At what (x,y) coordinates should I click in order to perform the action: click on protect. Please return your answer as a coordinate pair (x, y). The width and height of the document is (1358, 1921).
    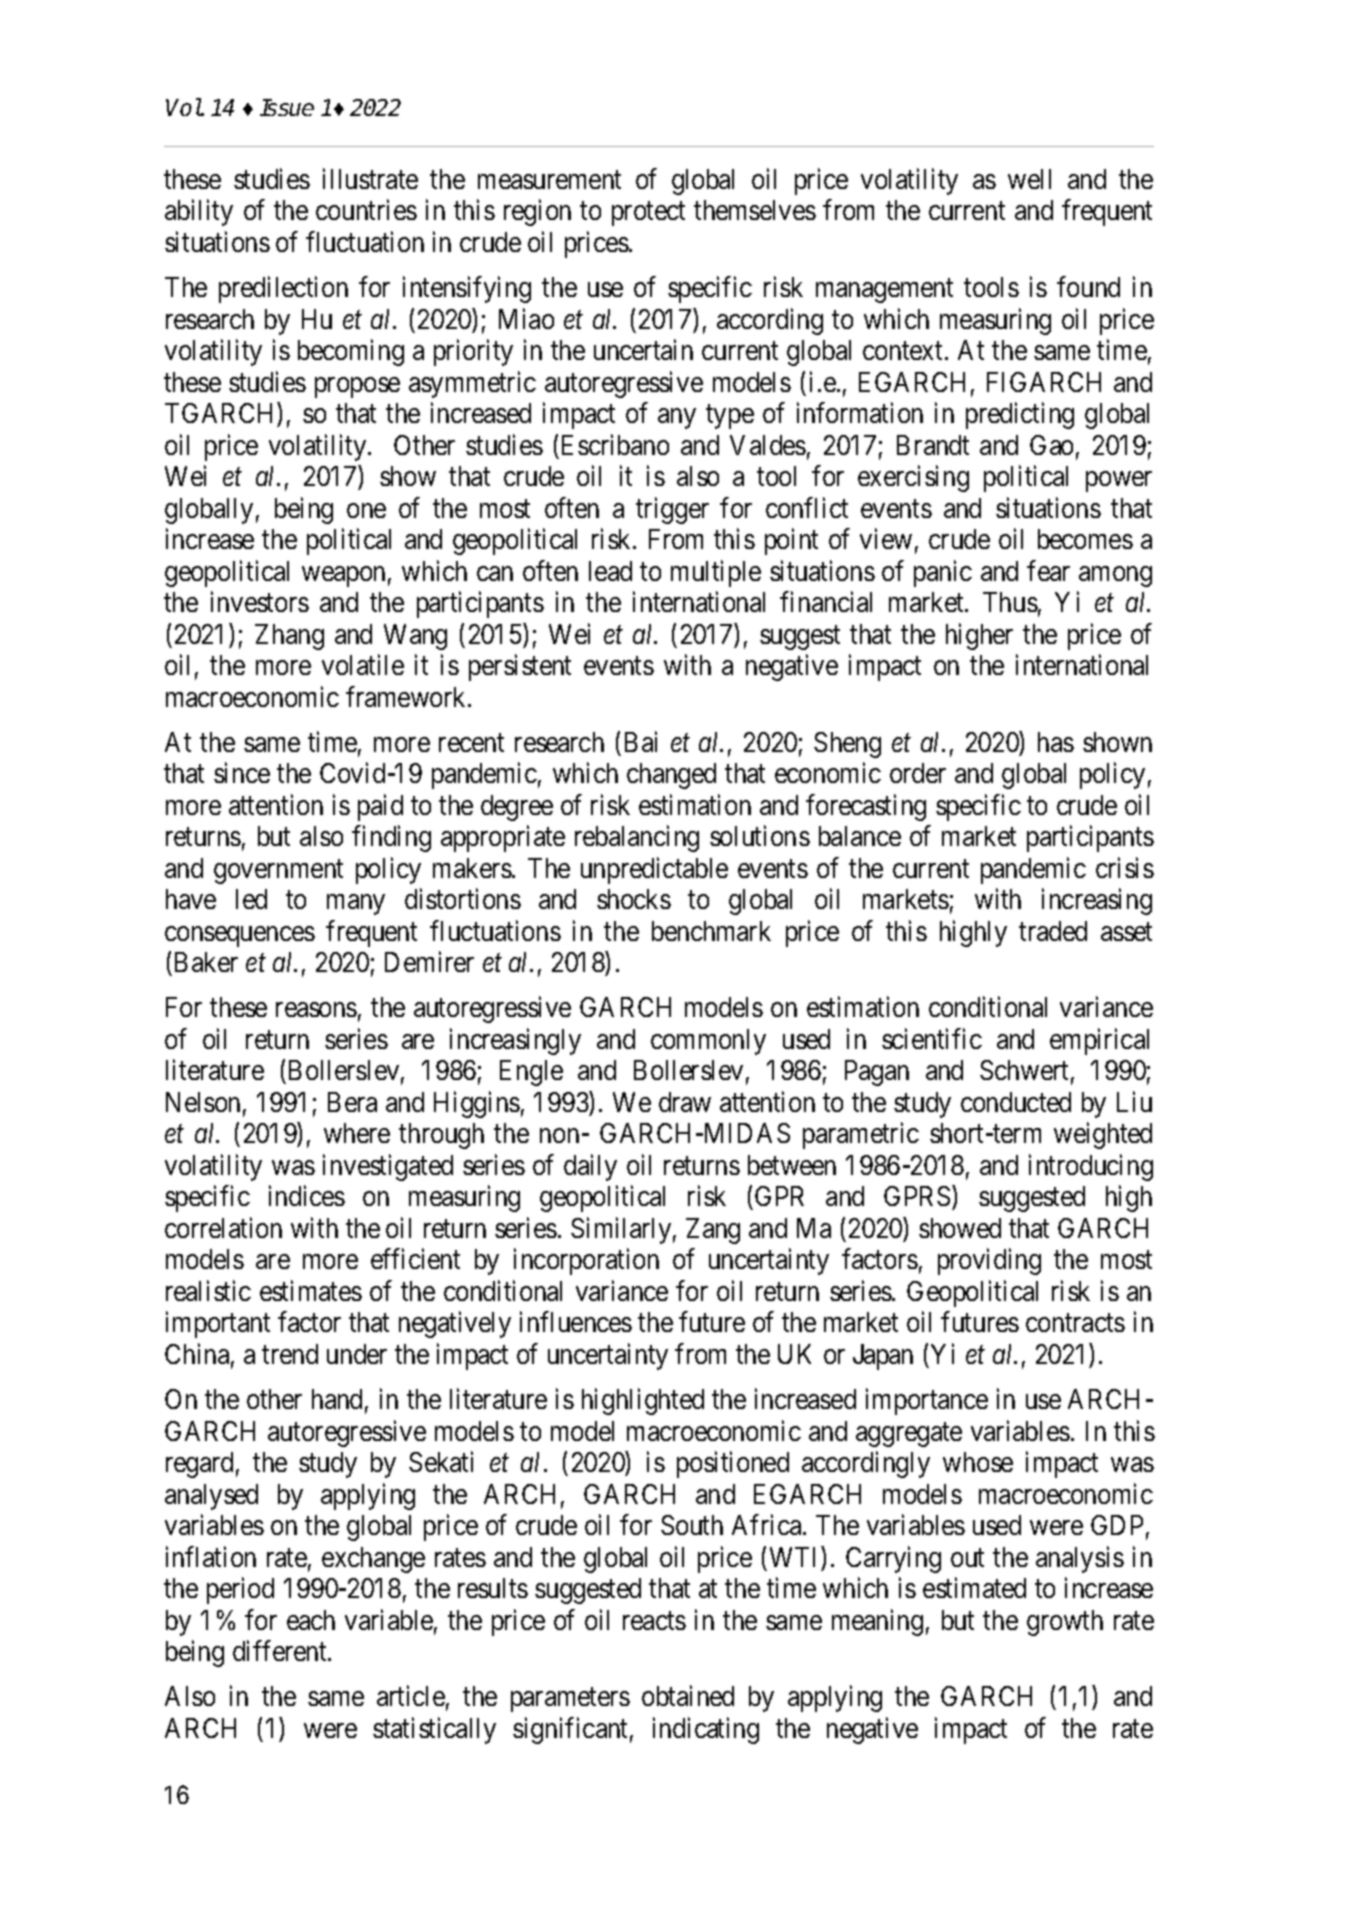
    Looking at the image, I should click on (648, 214).
